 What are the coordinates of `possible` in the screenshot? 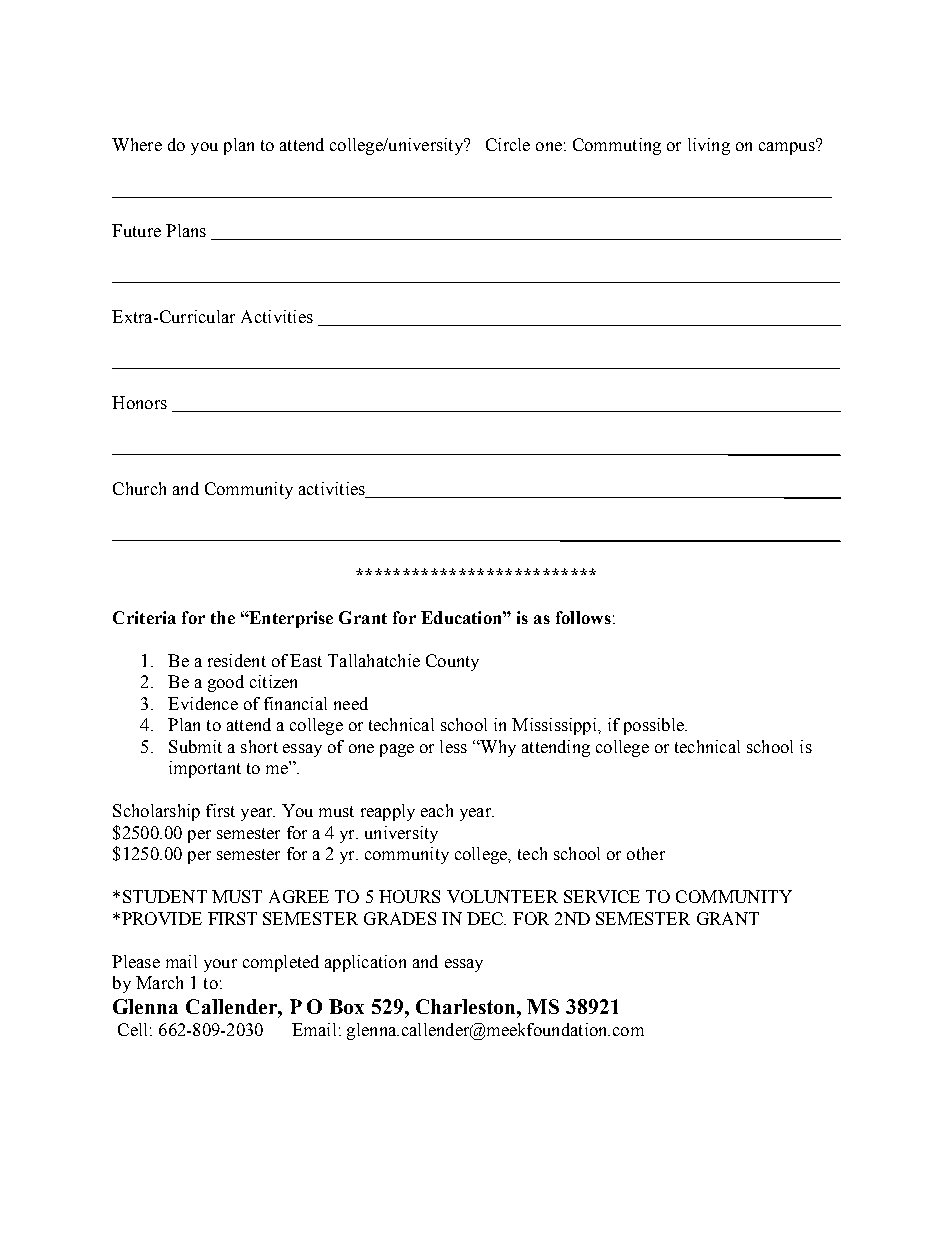 It's located at (655, 726).
